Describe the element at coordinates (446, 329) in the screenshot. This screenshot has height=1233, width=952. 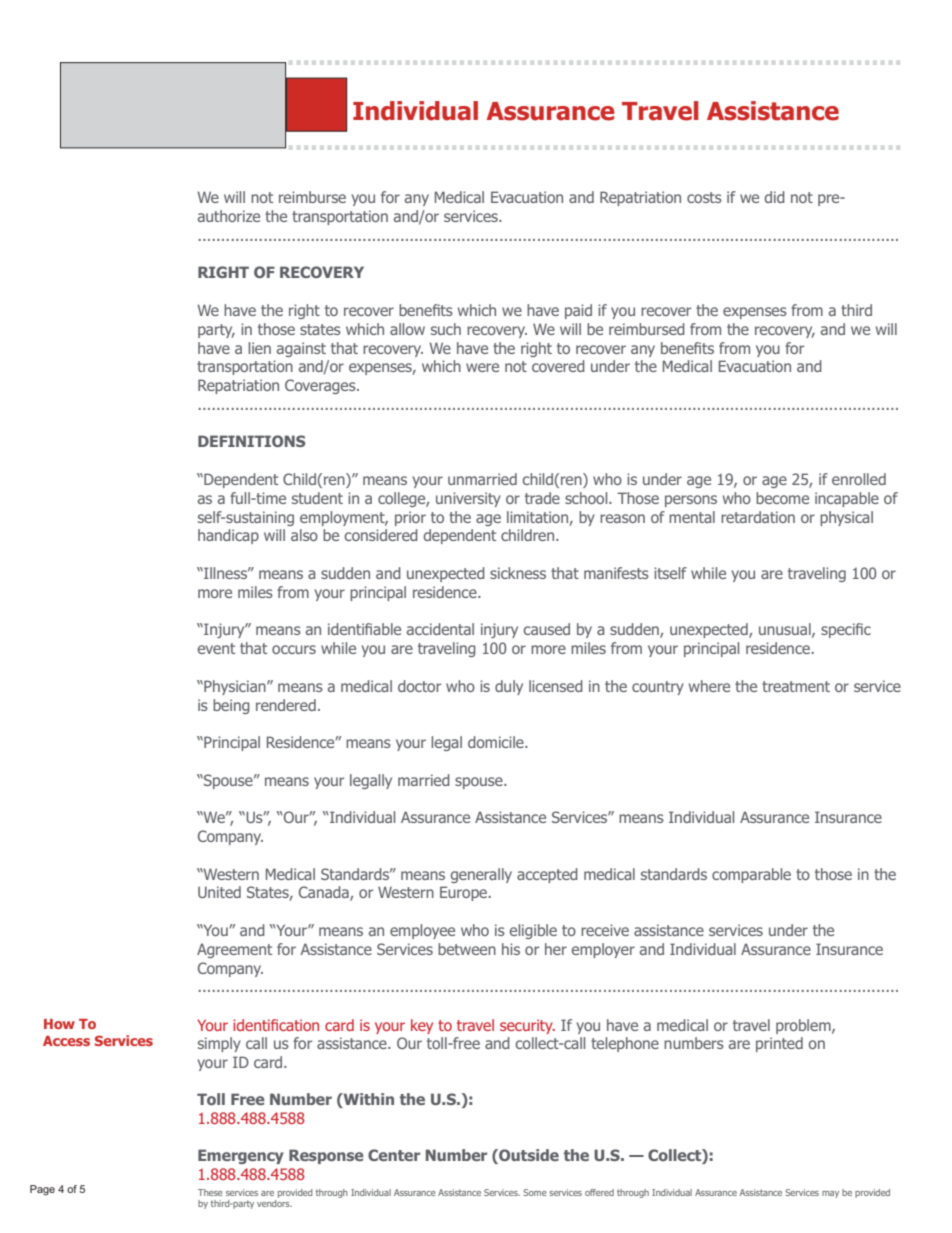
I see `such` at that location.
